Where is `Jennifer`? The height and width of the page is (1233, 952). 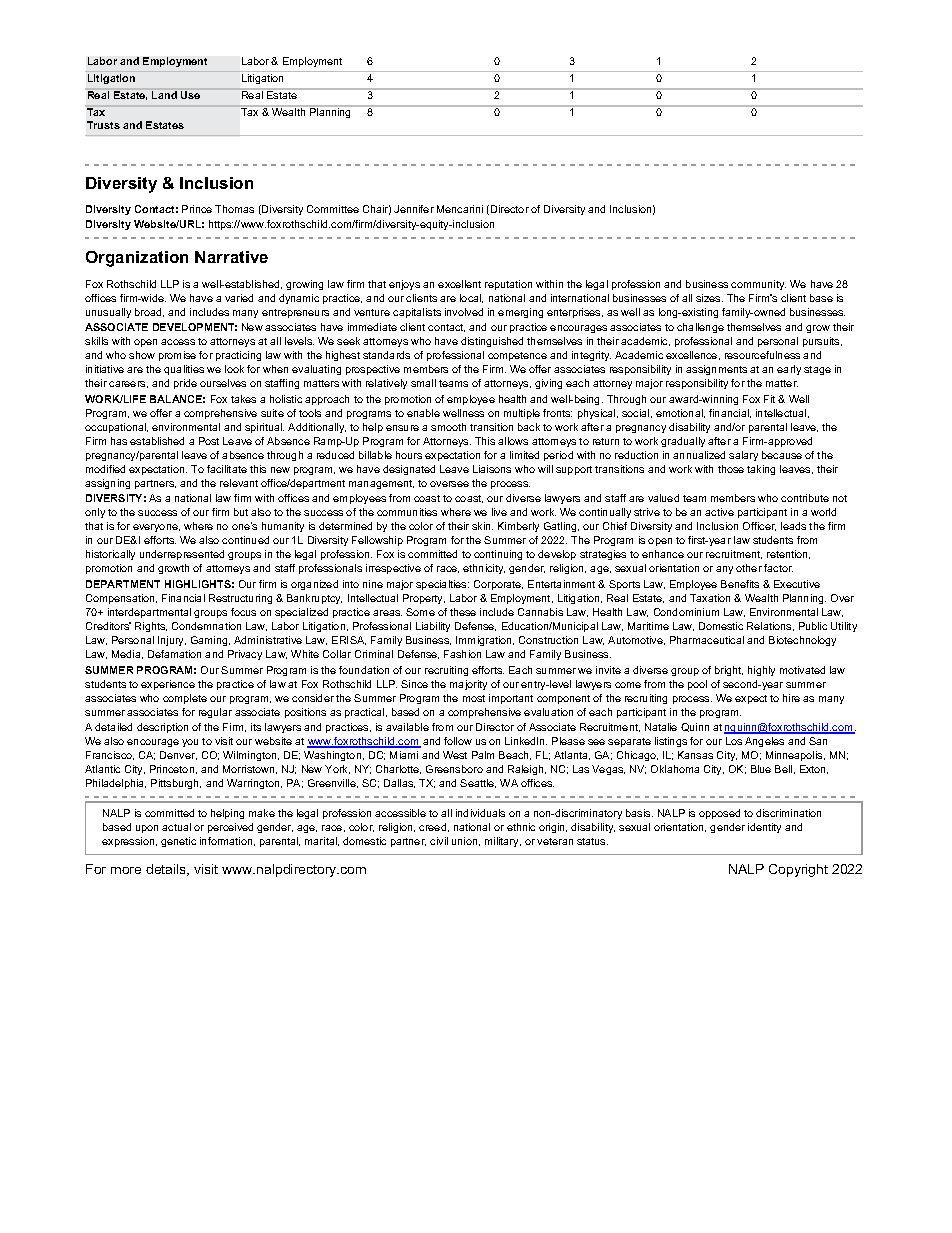 Jennifer is located at coordinates (414, 209).
